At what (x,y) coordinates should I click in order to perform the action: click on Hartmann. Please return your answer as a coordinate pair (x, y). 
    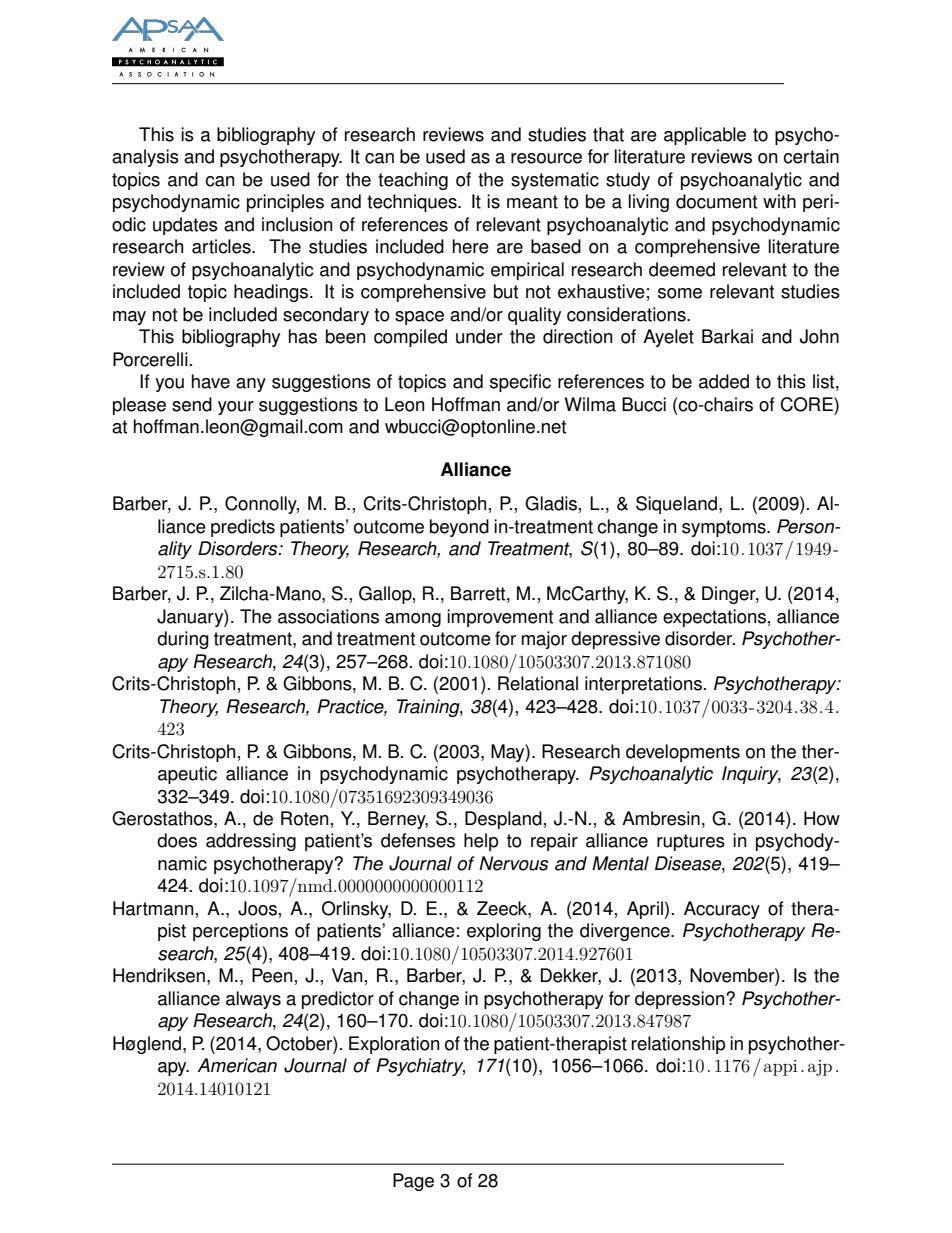
    Looking at the image, I should click on (153, 908).
